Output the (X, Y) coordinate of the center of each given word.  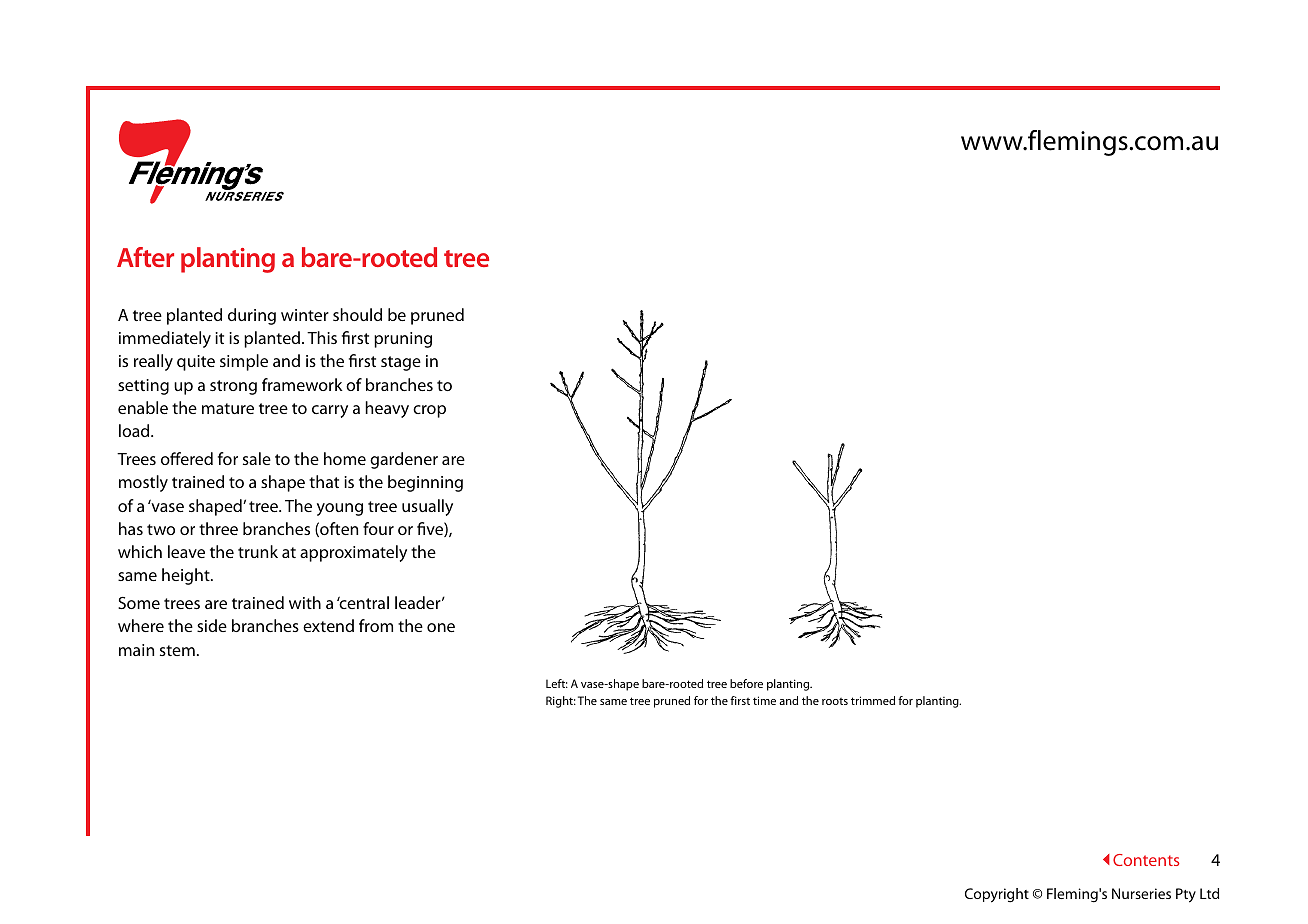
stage (401, 363)
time (764, 700)
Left (557, 683)
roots (835, 701)
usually (427, 507)
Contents (1146, 860)
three (218, 528)
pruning (403, 340)
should (357, 314)
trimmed (873, 700)
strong (233, 387)
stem (177, 650)
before (746, 683)
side (212, 625)
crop (429, 411)
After (145, 257)
